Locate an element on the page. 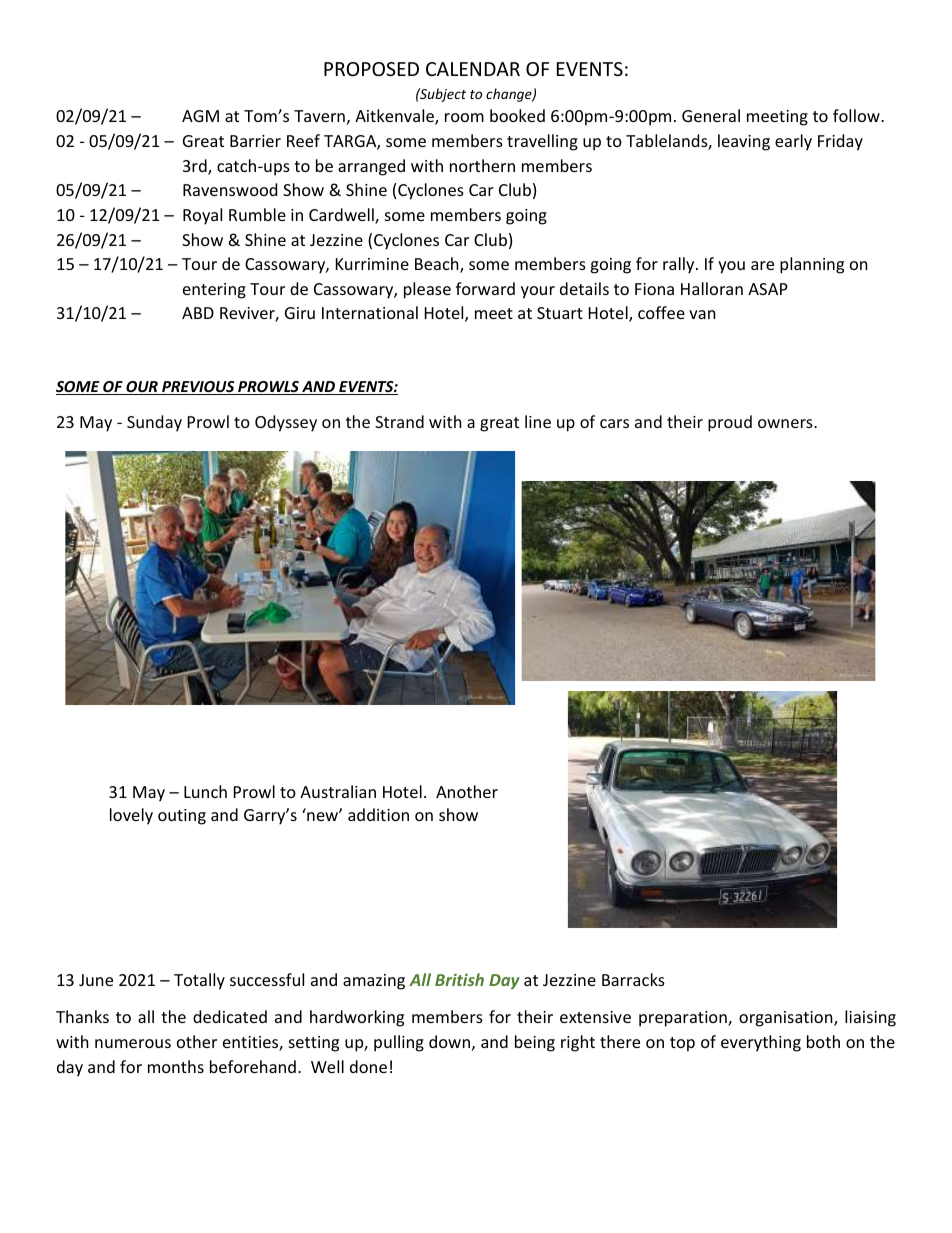 This page has width=952, height=1233. van is located at coordinates (702, 314).
